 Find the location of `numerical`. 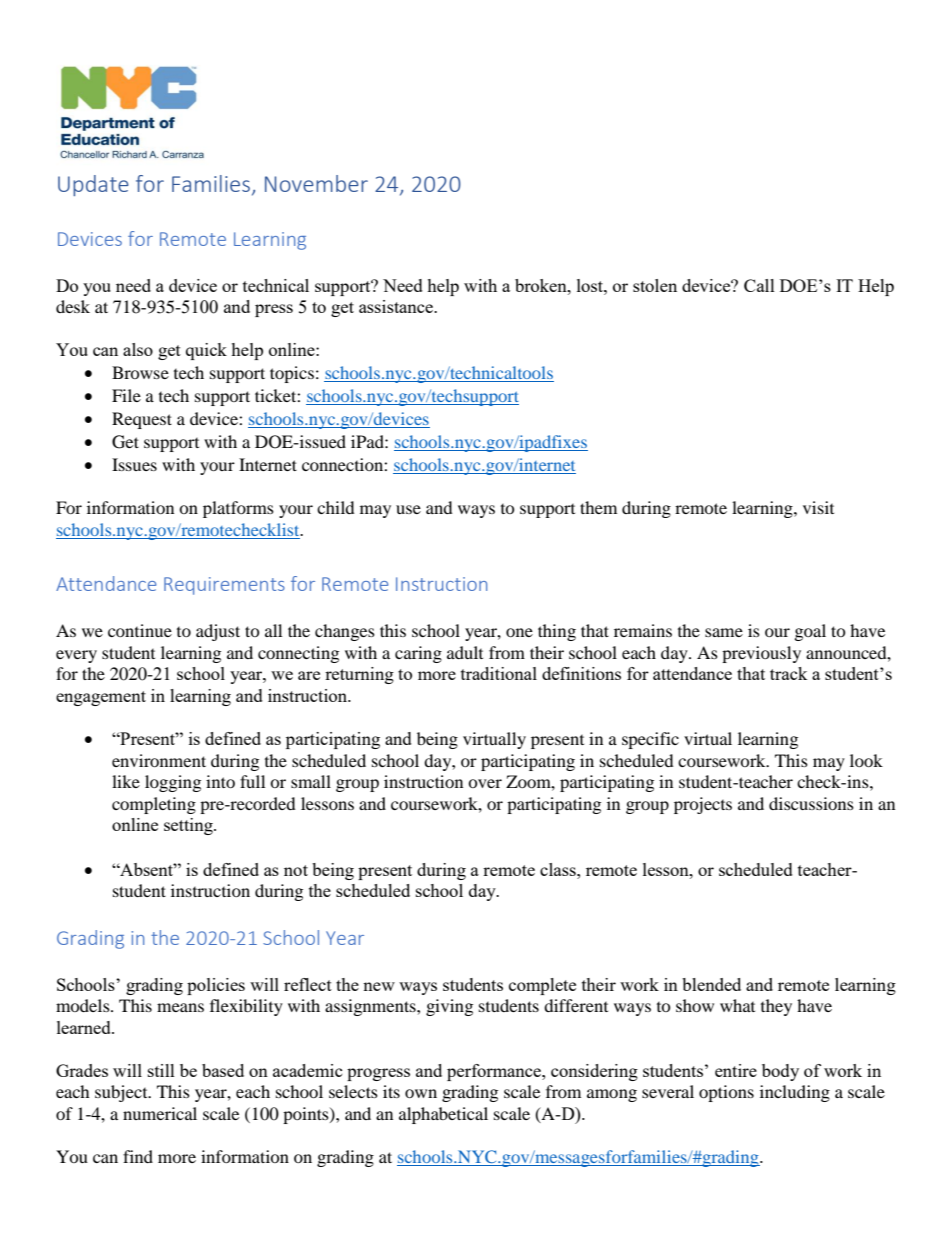

numerical is located at coordinates (160, 1113).
